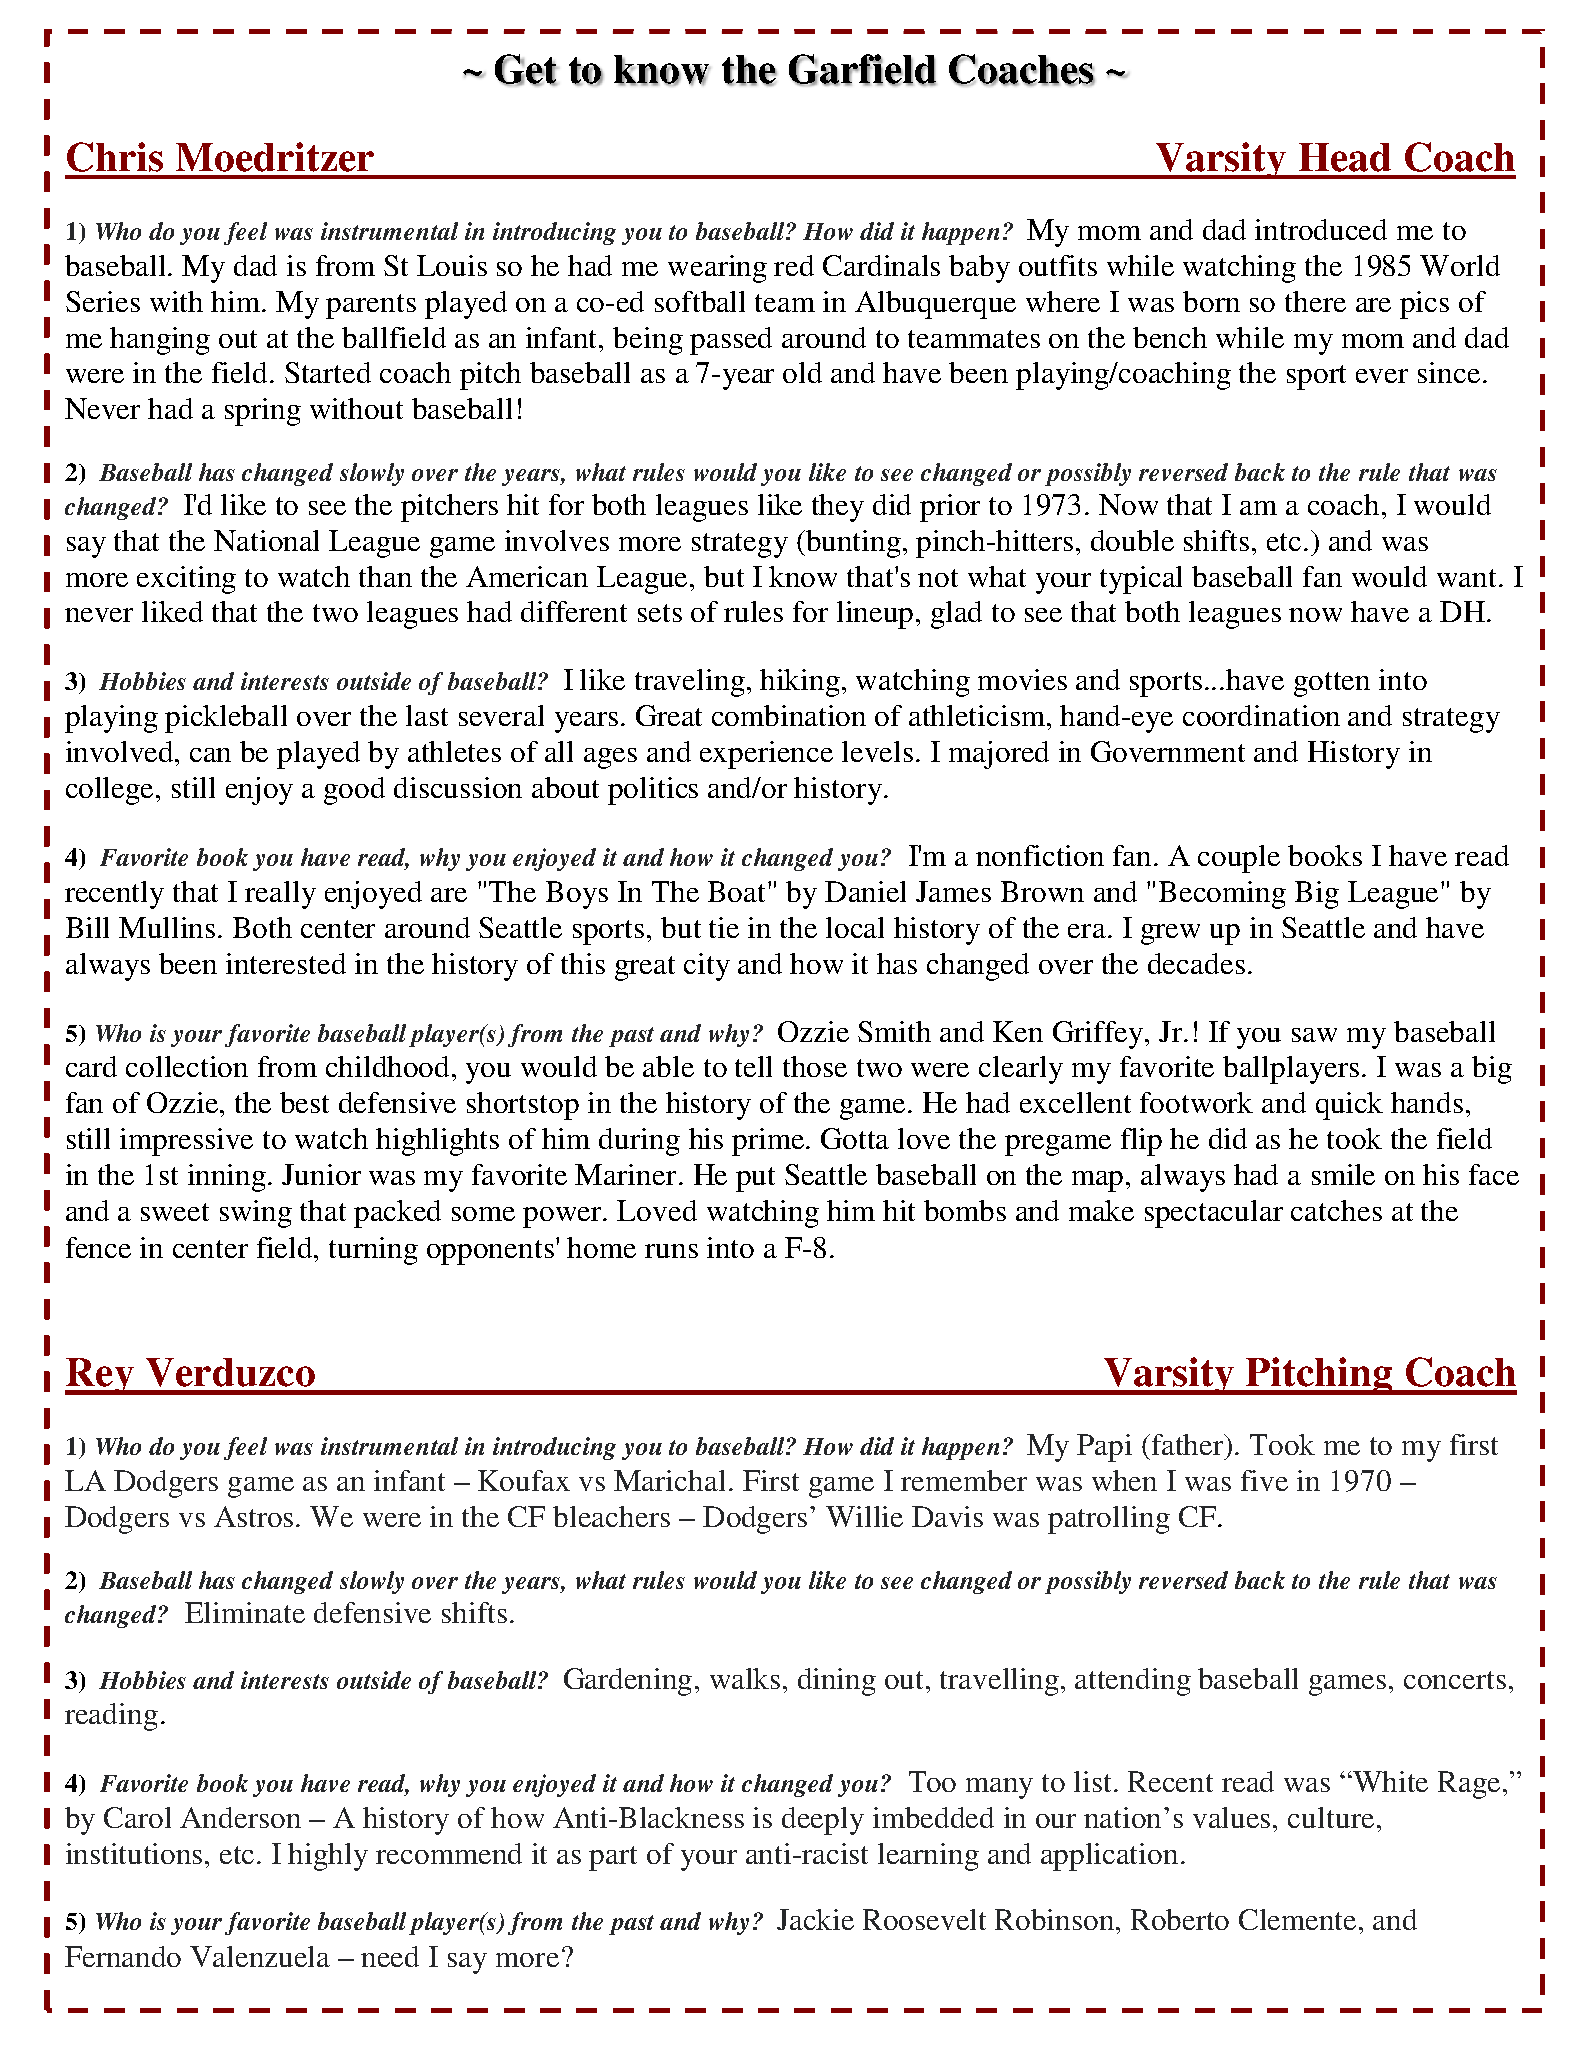 The image size is (1589, 2057). What do you see at coordinates (115, 157) in the image?
I see `Chris` at bounding box center [115, 157].
